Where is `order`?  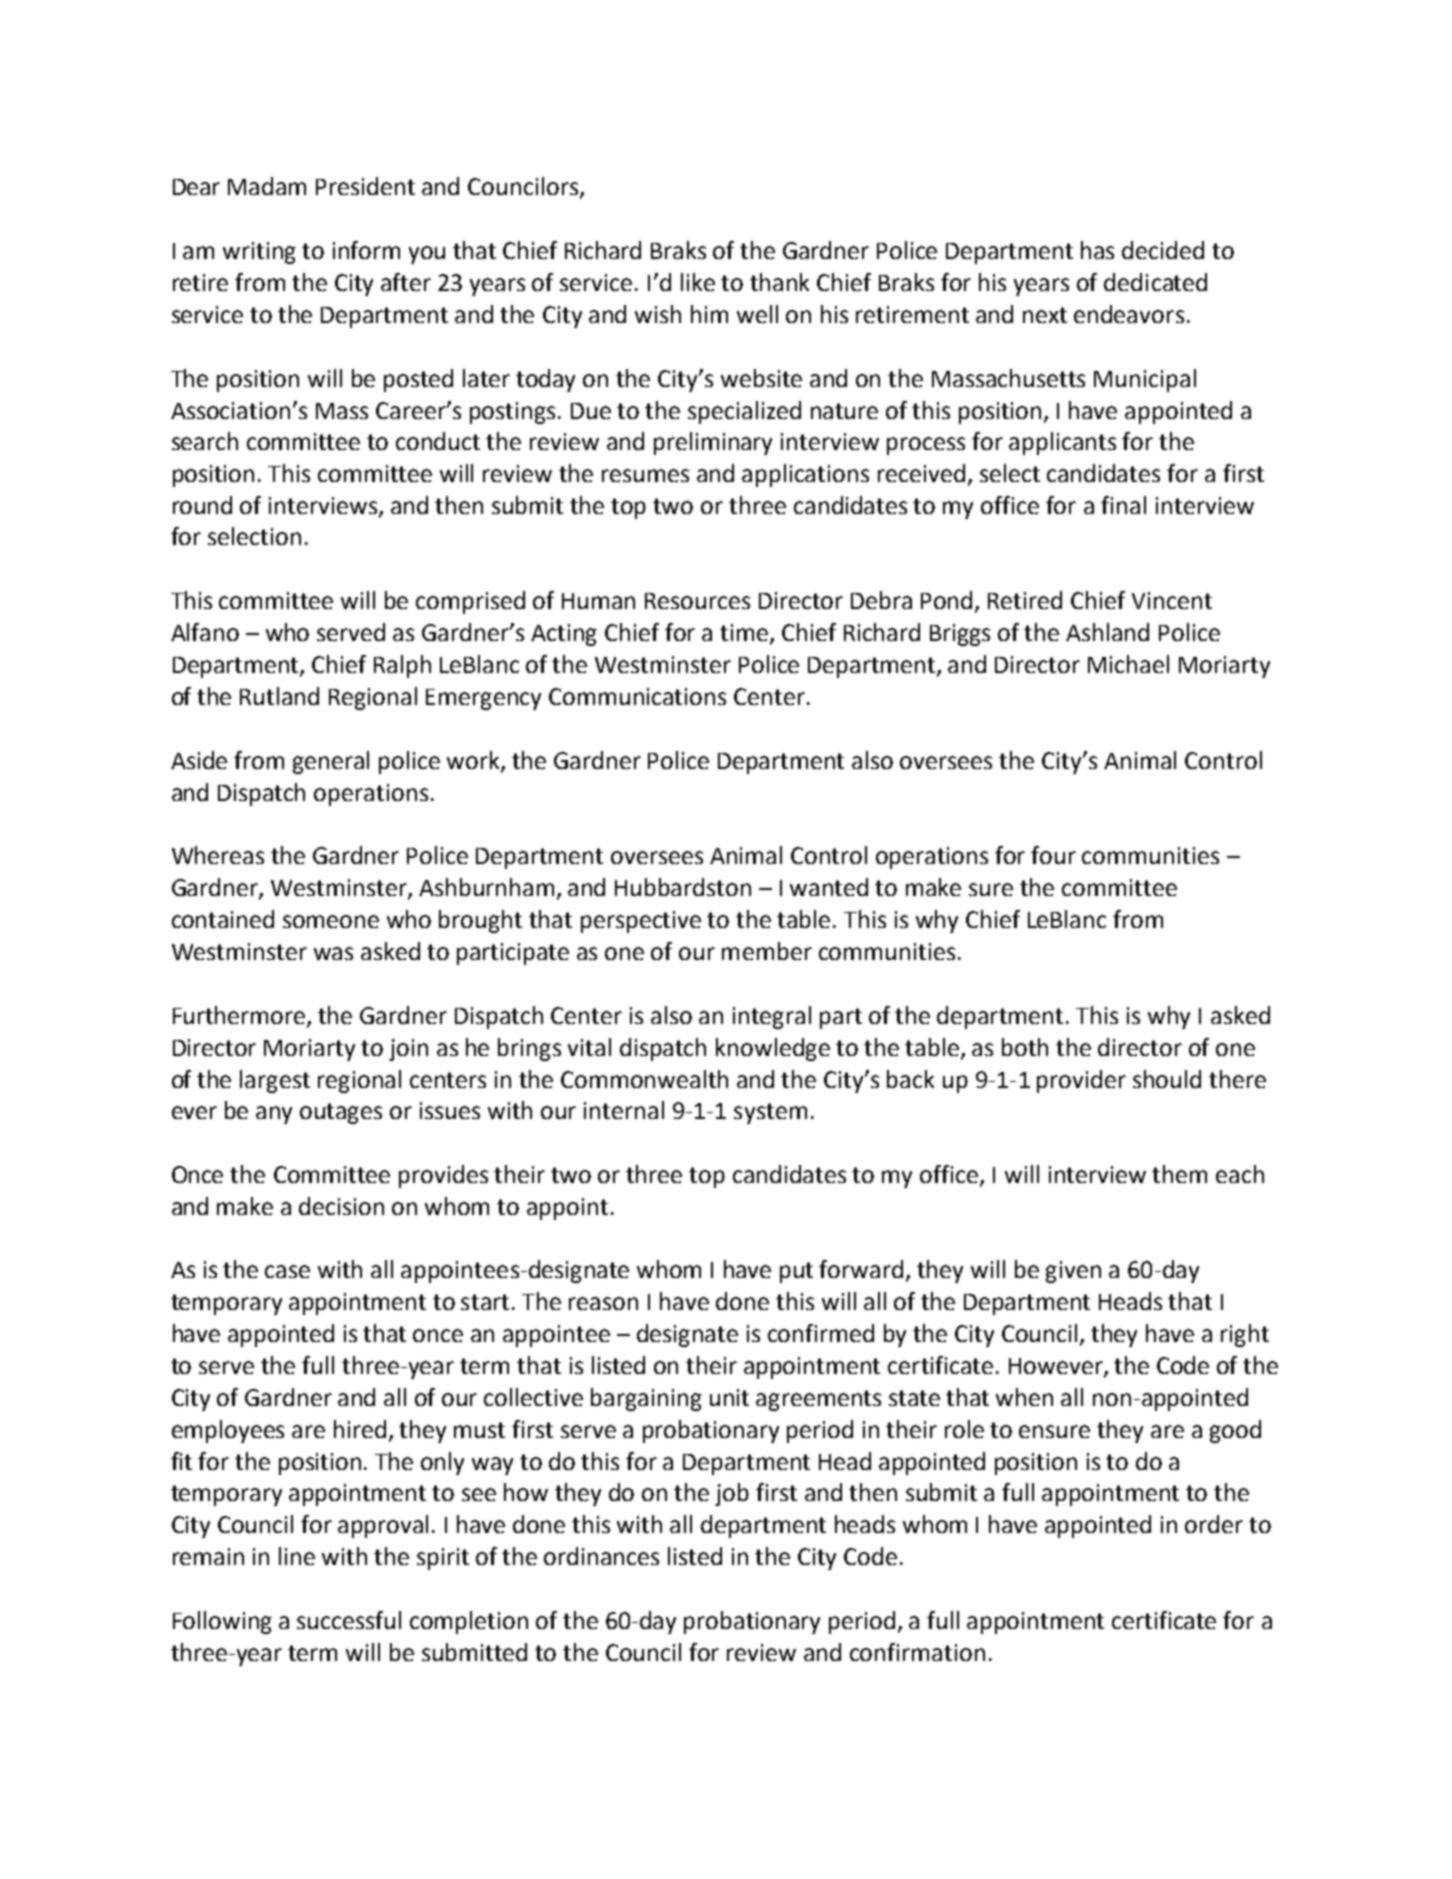
order is located at coordinates (1214, 1524).
